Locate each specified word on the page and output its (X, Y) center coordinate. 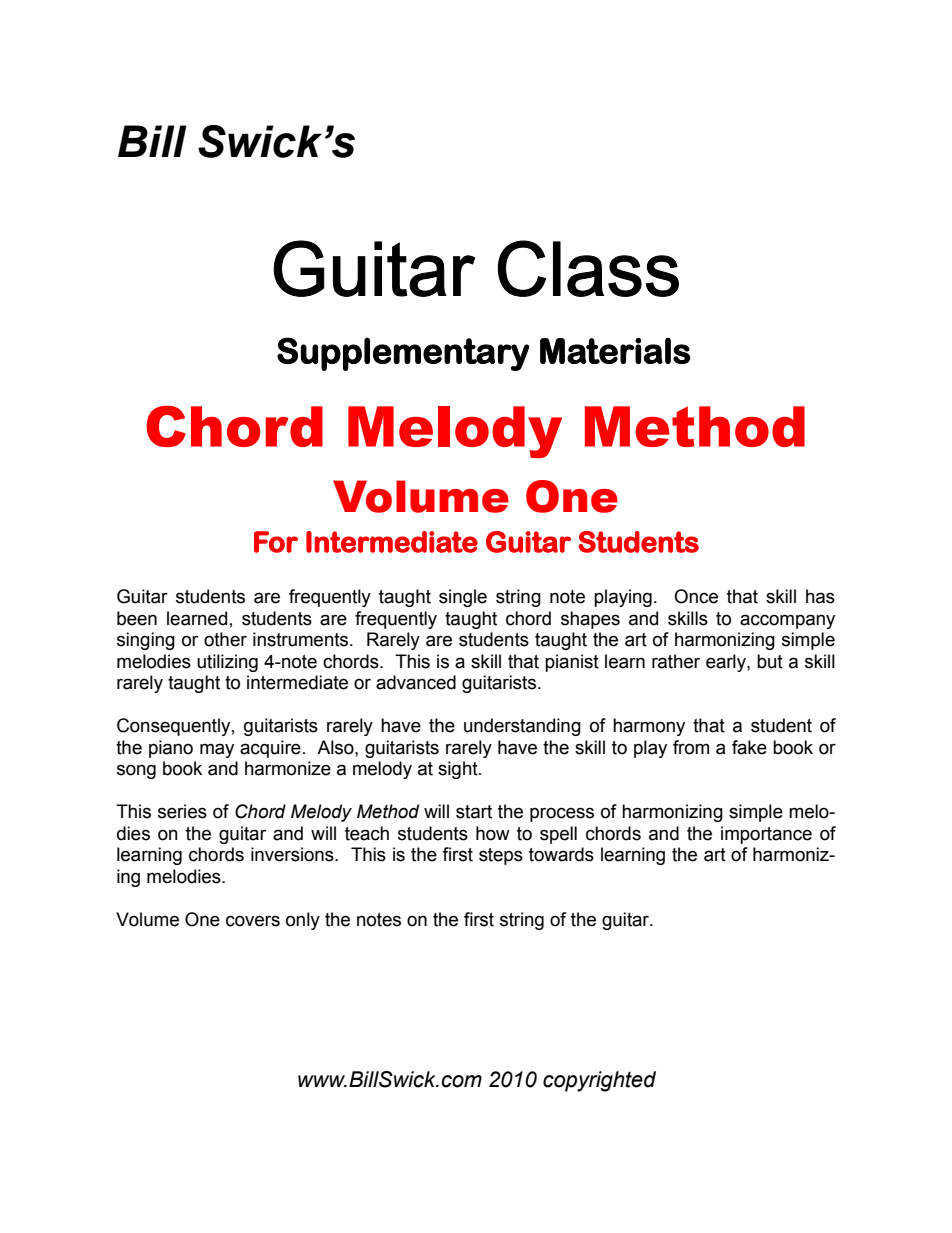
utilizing (227, 663)
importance (766, 835)
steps (501, 856)
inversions (293, 854)
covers (253, 921)
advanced (416, 682)
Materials (615, 350)
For (276, 542)
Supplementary (403, 354)
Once (696, 596)
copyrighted (599, 1081)
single (463, 598)
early (727, 663)
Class (588, 268)
